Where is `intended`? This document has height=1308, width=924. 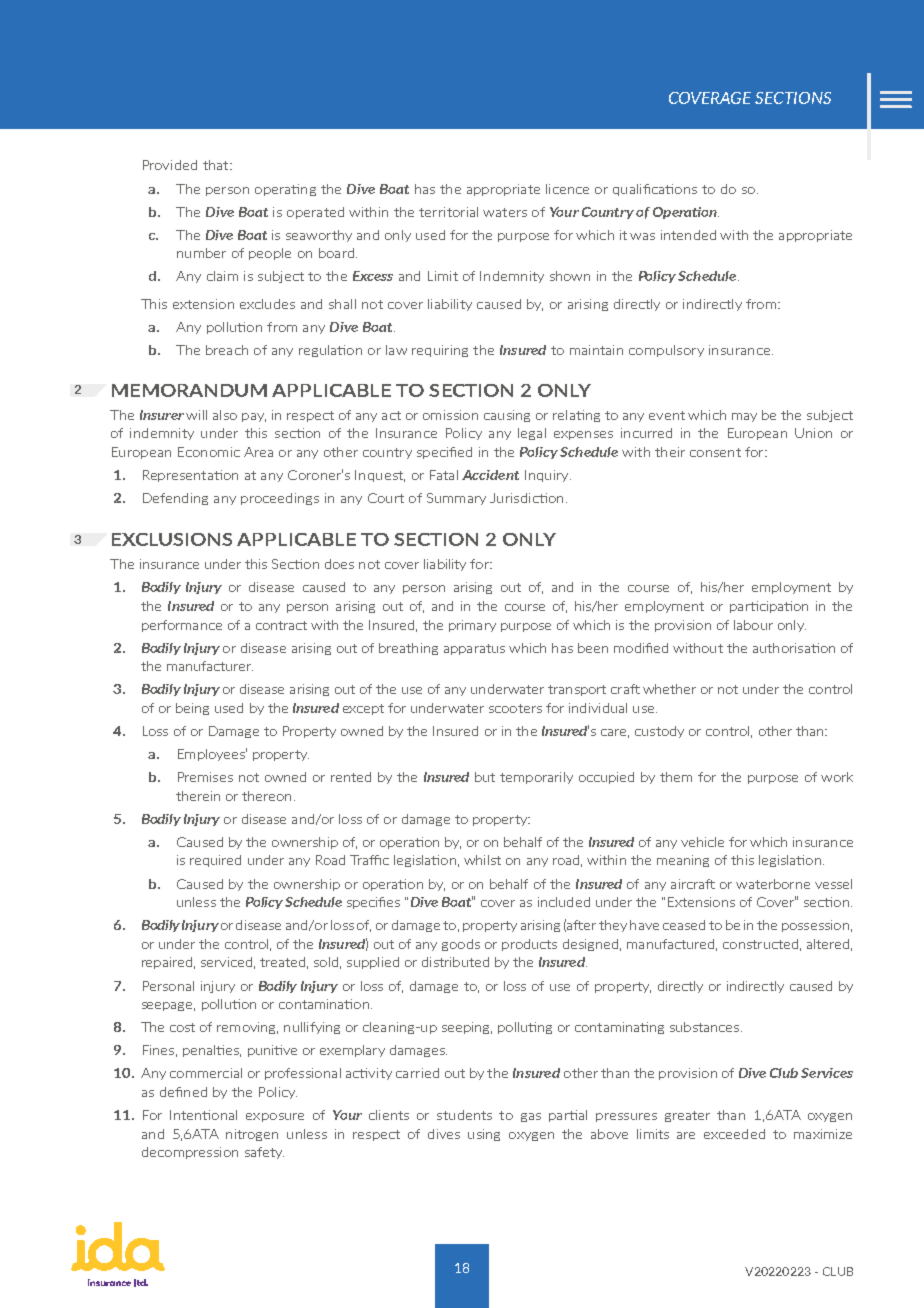
intended is located at coordinates (688, 235).
